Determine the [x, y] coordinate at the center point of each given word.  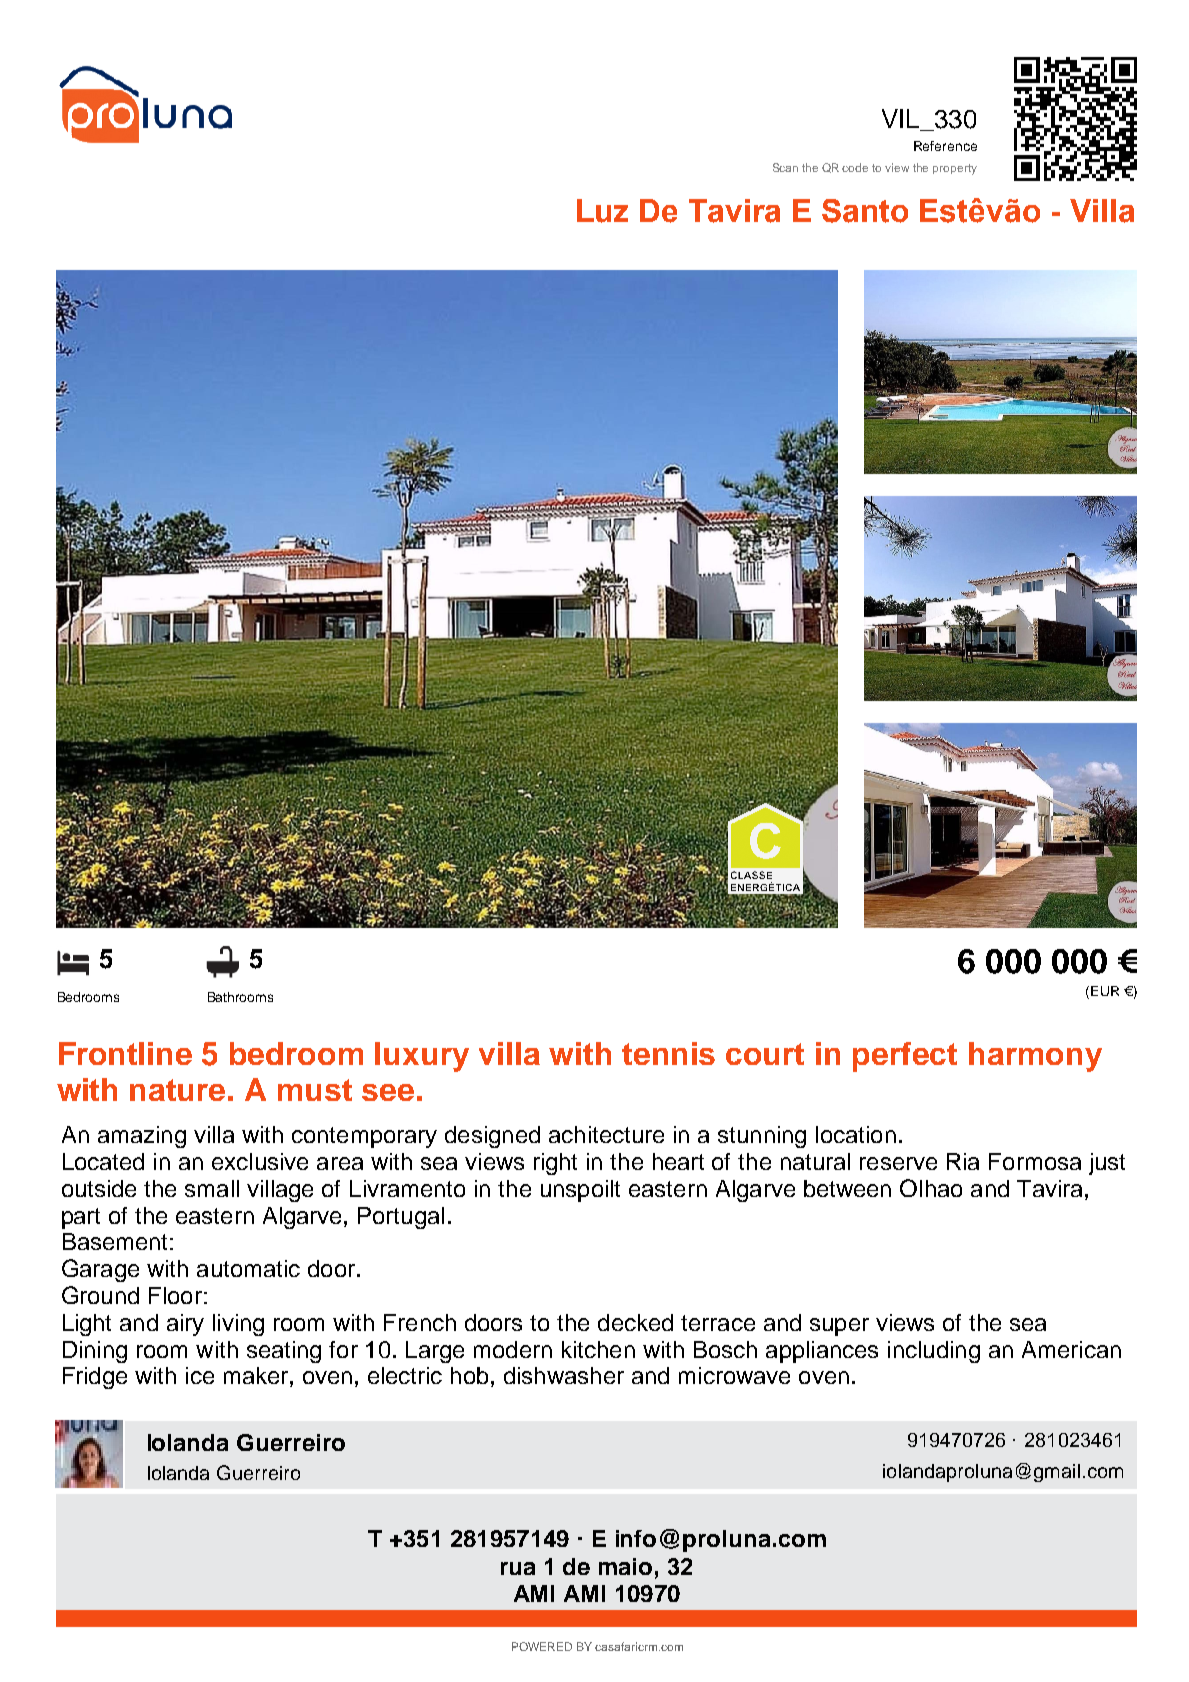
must [315, 1090]
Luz [602, 211]
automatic [248, 1268]
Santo [865, 211]
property [955, 169]
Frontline [125, 1053]
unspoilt [580, 1191]
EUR [1105, 991]
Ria [963, 1161]
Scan [785, 167]
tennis [668, 1053]
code [855, 167]
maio [625, 1566]
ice [200, 1375]
